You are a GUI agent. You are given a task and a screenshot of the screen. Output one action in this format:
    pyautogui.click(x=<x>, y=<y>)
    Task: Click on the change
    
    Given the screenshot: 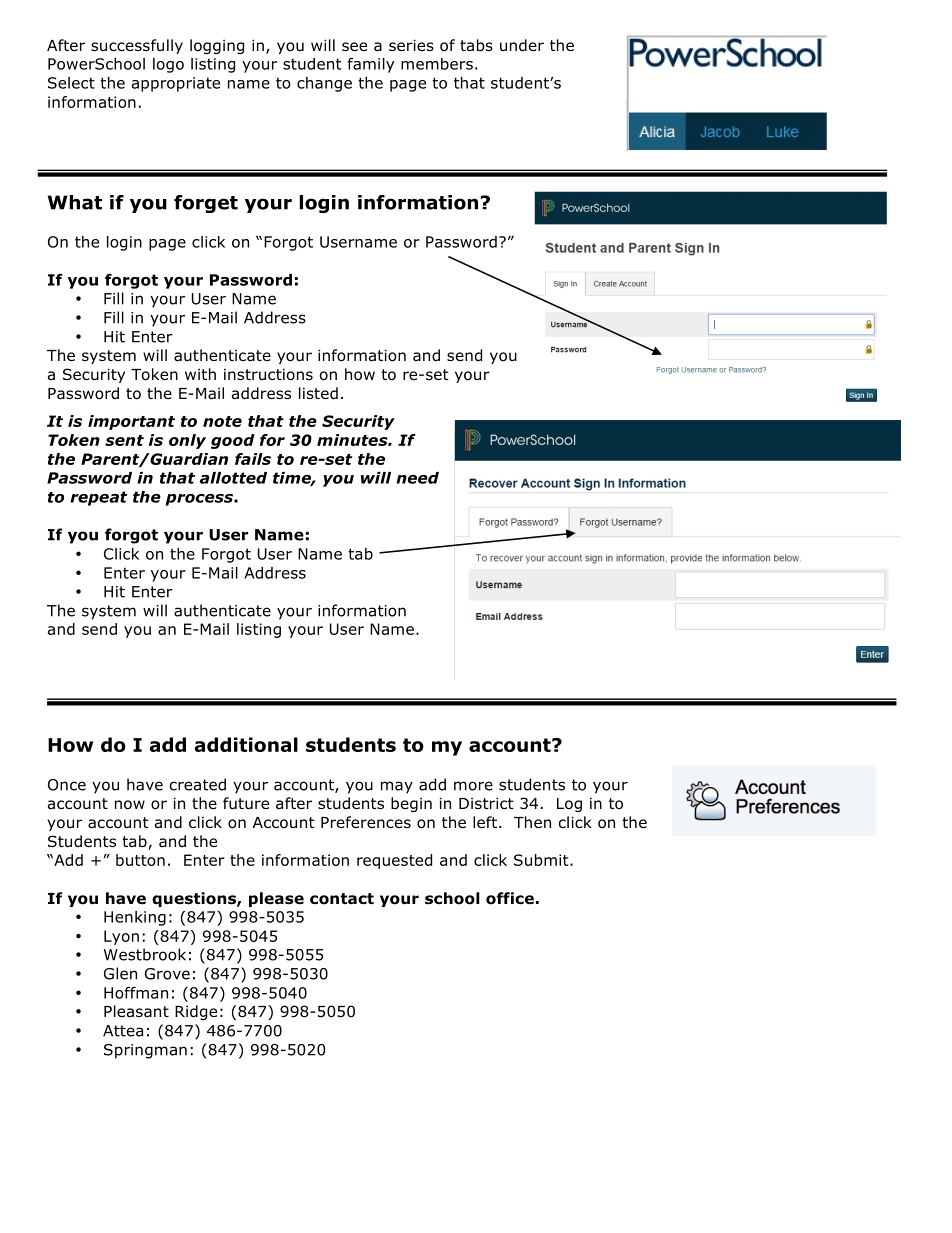 What is the action you would take?
    pyautogui.click(x=324, y=84)
